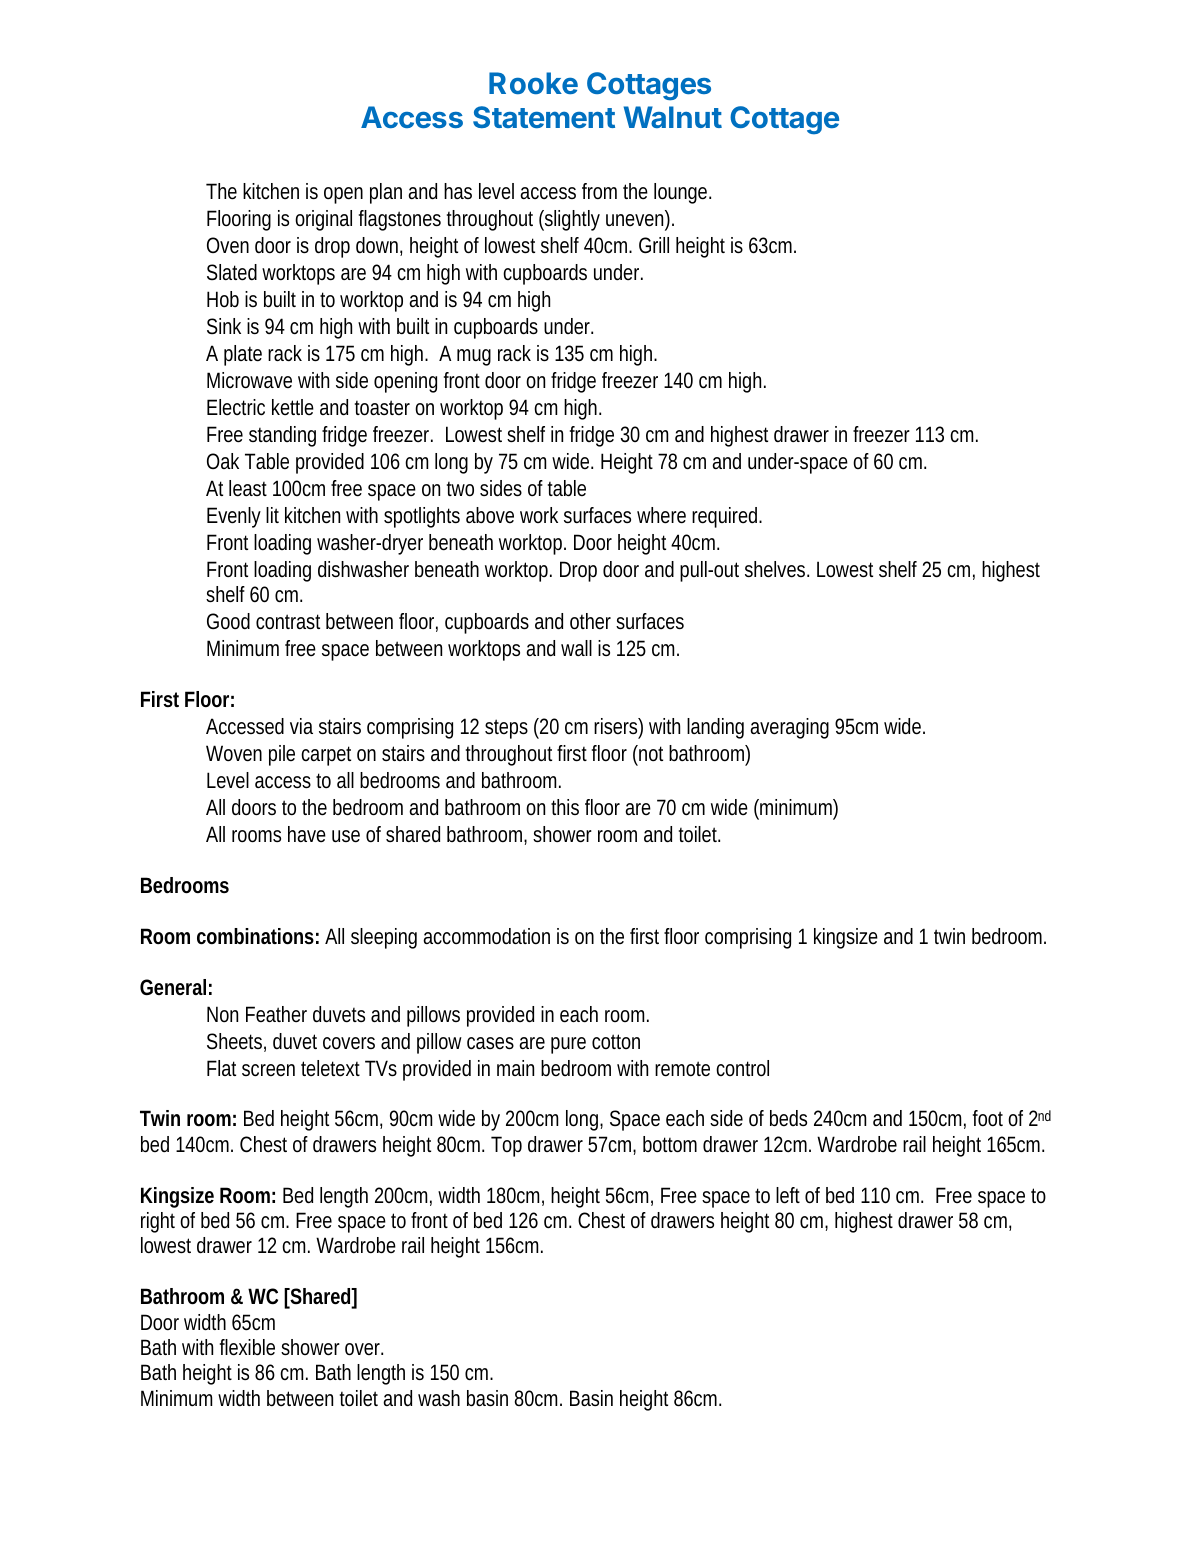 This screenshot has width=1200, height=1553. Describe the element at coordinates (568, 1045) in the screenshot. I see `pure` at that location.
